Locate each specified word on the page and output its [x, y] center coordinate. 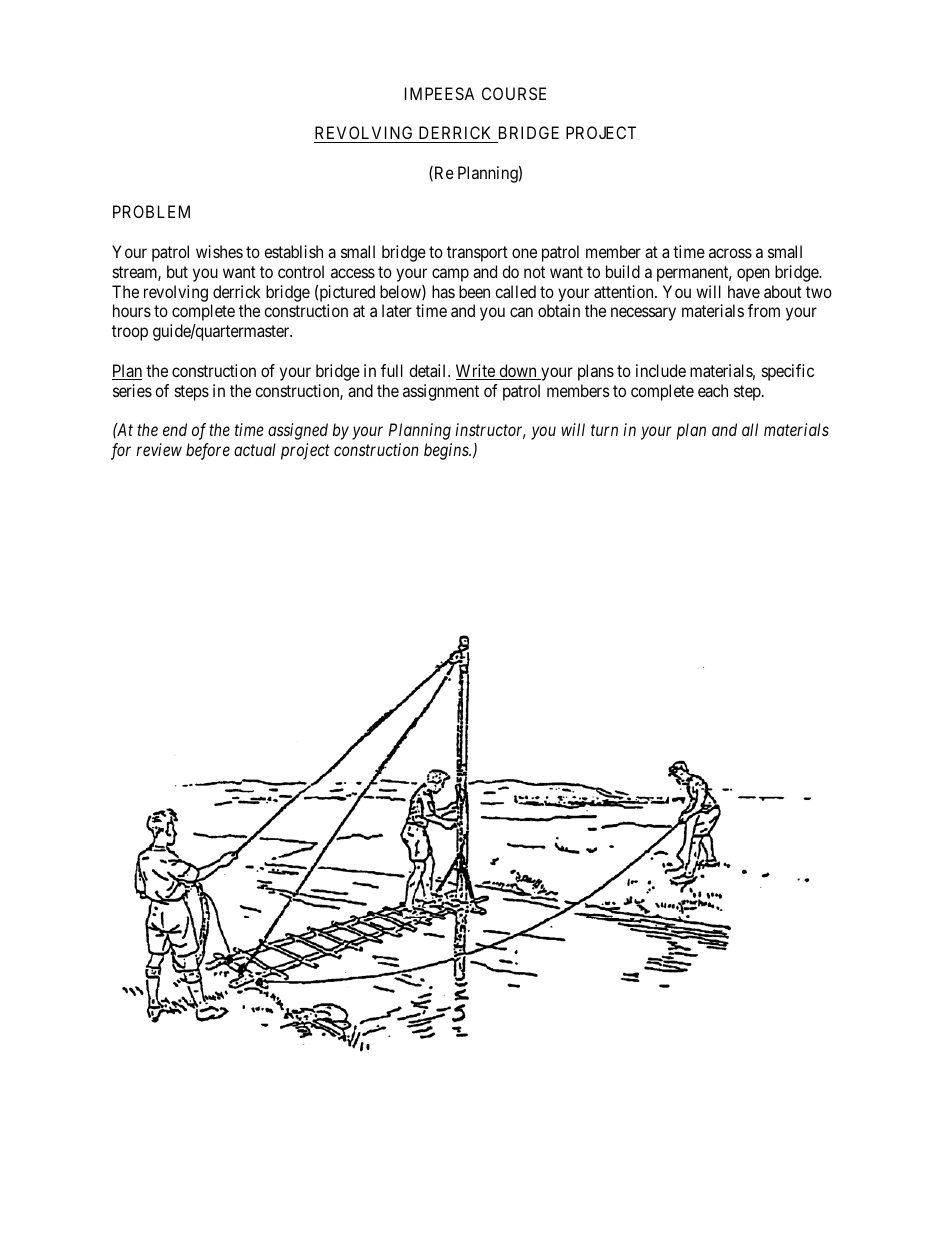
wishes [219, 251]
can [521, 312]
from [764, 310]
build [623, 271]
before [208, 451]
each [713, 390]
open [753, 275]
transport [477, 254]
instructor [490, 431]
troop [130, 333]
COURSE [514, 93]
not [534, 272]
